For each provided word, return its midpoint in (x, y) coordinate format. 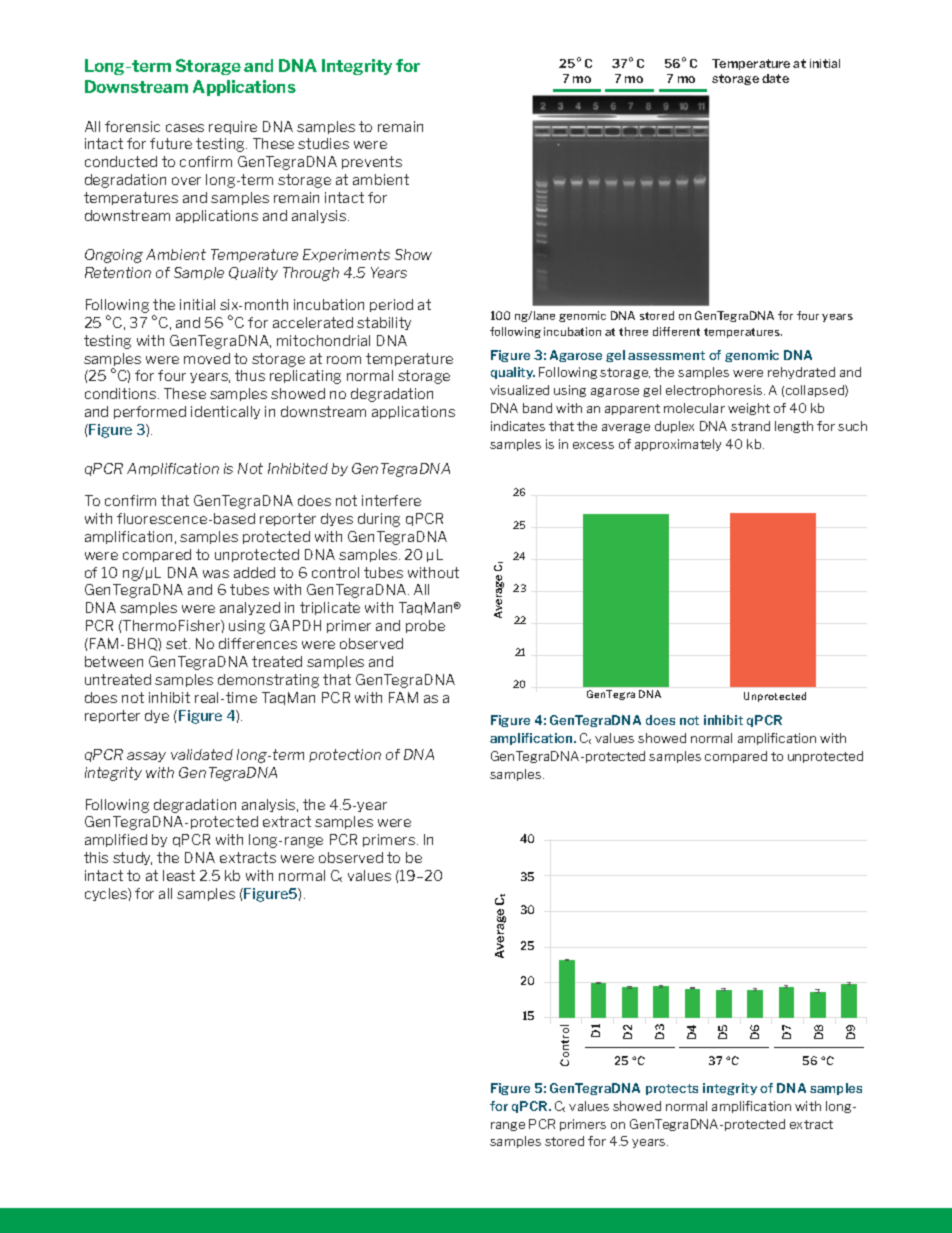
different (676, 331)
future (171, 143)
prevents (372, 162)
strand (750, 426)
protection (345, 755)
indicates (518, 426)
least (179, 875)
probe (425, 626)
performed (150, 412)
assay (146, 757)
